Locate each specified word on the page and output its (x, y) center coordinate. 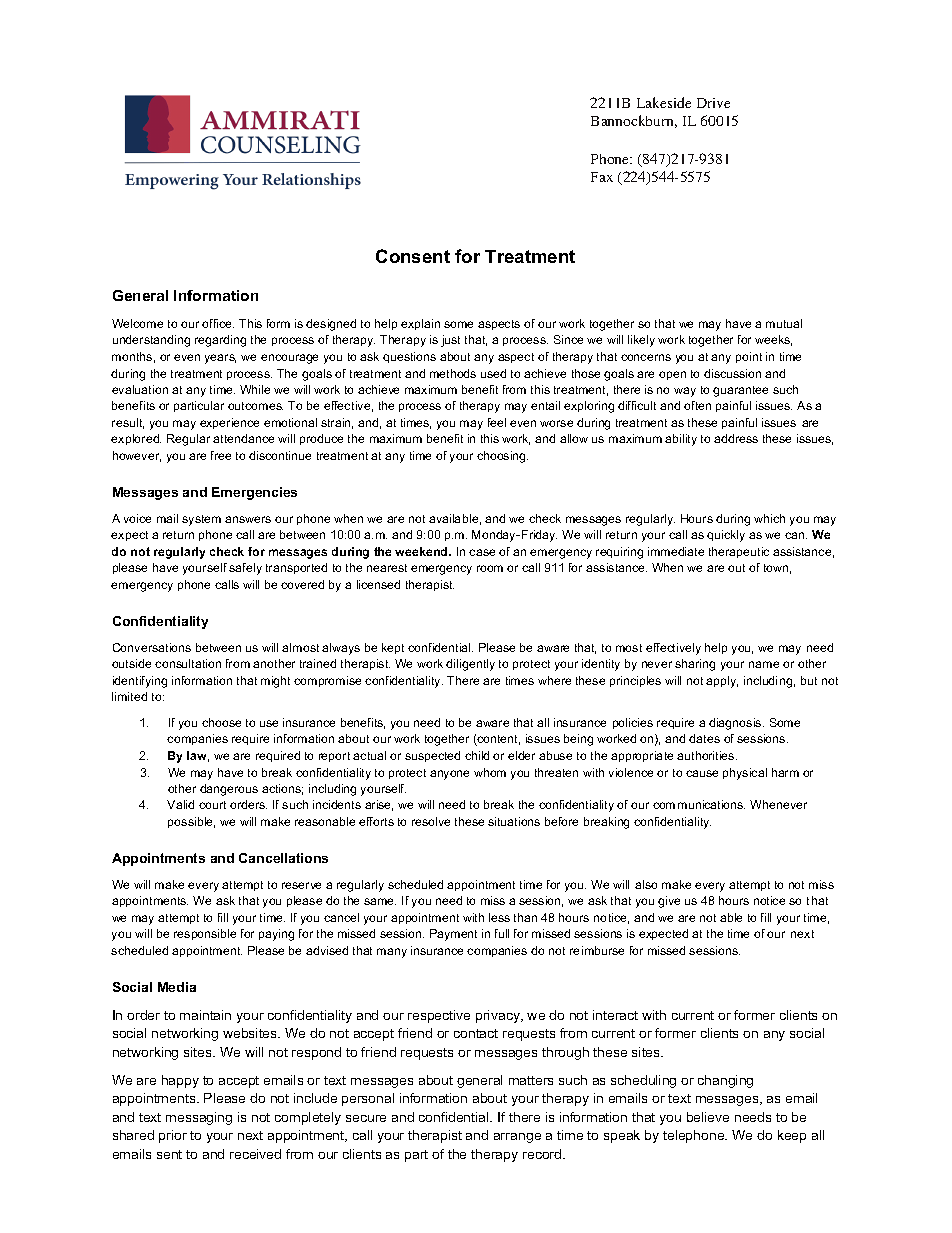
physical (745, 774)
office (218, 323)
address (736, 438)
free (221, 455)
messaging (199, 1118)
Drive (713, 103)
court (212, 805)
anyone (449, 775)
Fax (602, 177)
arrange (517, 1138)
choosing (502, 457)
